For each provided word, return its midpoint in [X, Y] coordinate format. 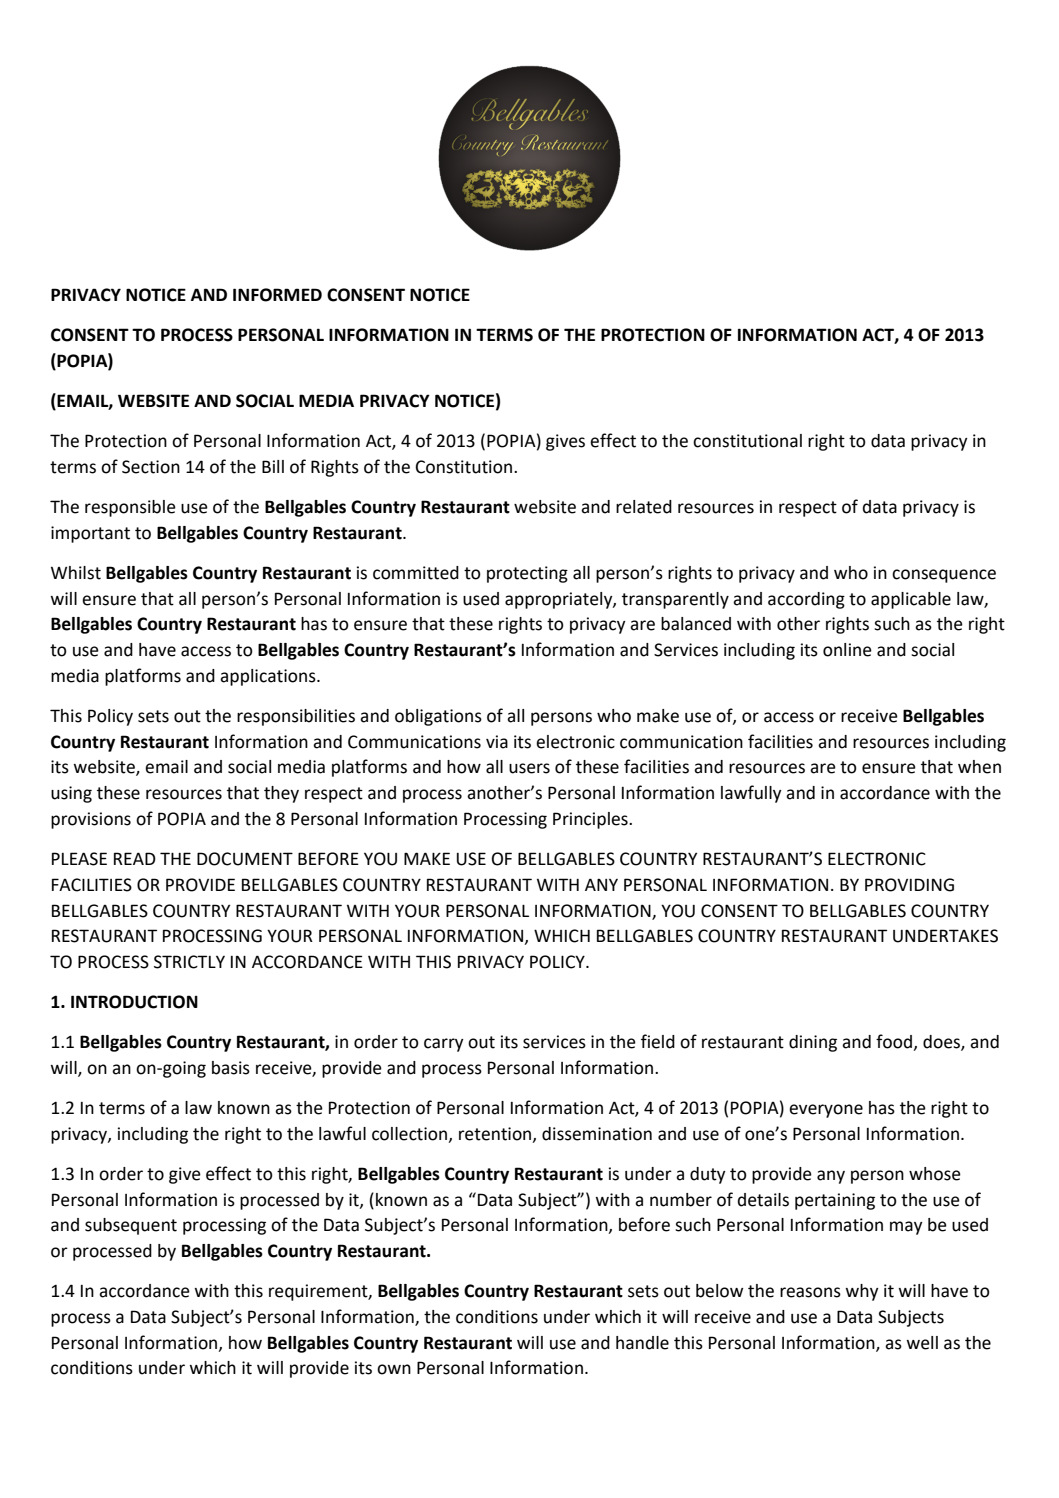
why [862, 1292]
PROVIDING [909, 885]
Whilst [76, 573]
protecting [527, 574]
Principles [591, 820]
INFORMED [277, 295]
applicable [911, 600]
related [644, 507]
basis [231, 1068]
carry [444, 1045]
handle [642, 1343]
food [895, 1042]
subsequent [131, 1226]
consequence [944, 576]
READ [135, 858]
